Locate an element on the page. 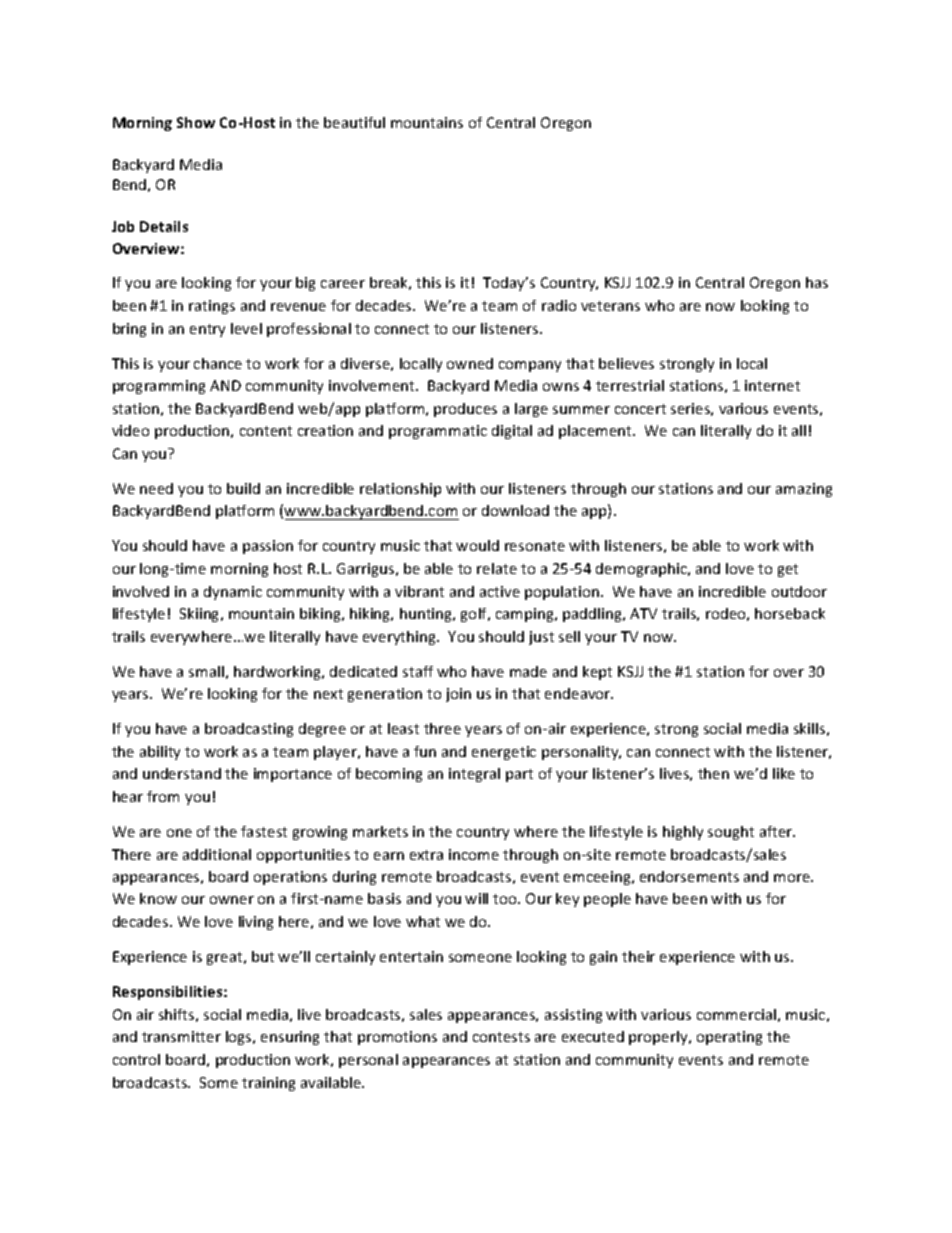 The height and width of the document is (1233, 952). income is located at coordinates (474, 854).
